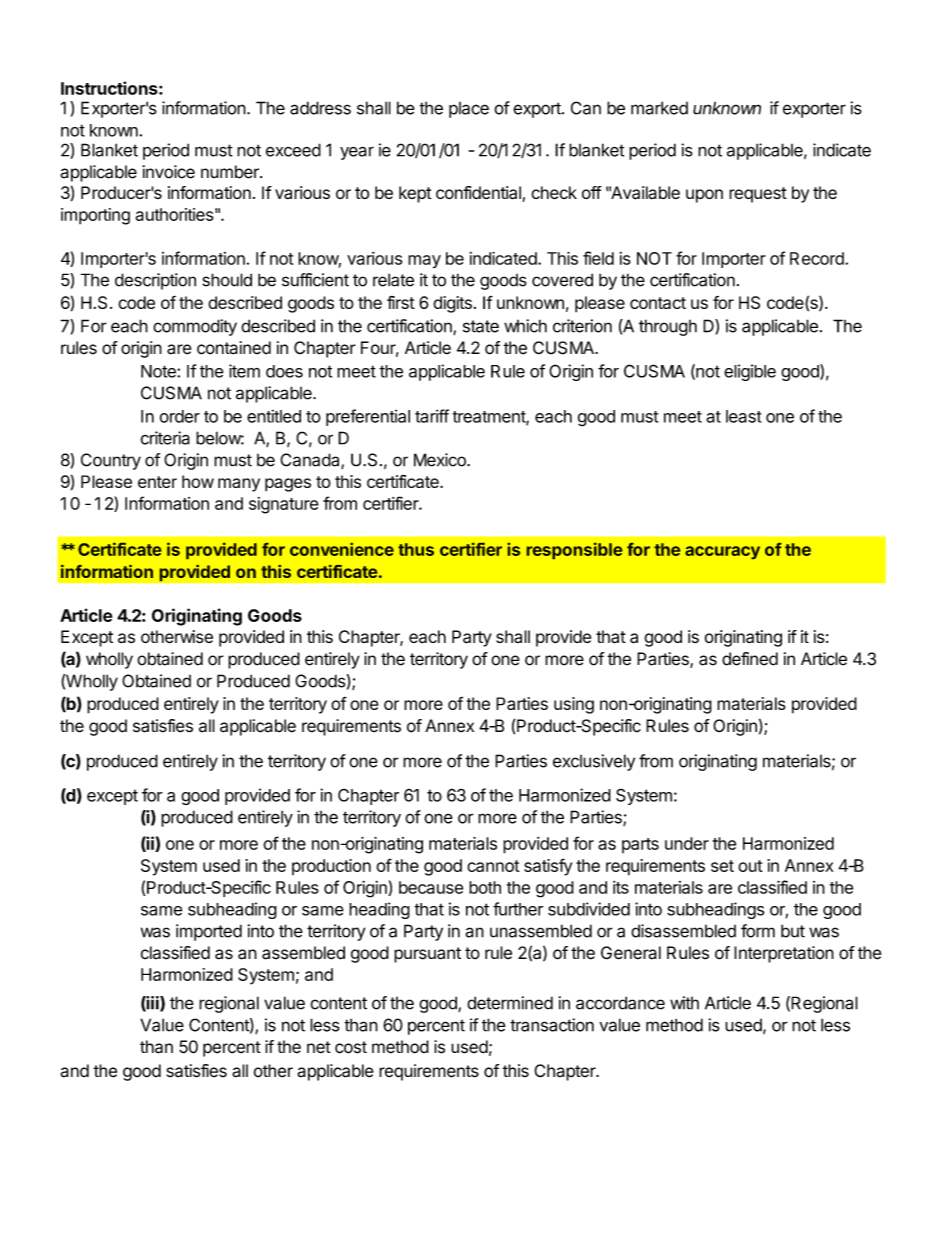 The width and height of the image is (952, 1233). What do you see at coordinates (687, 843) in the image?
I see `under` at bounding box center [687, 843].
